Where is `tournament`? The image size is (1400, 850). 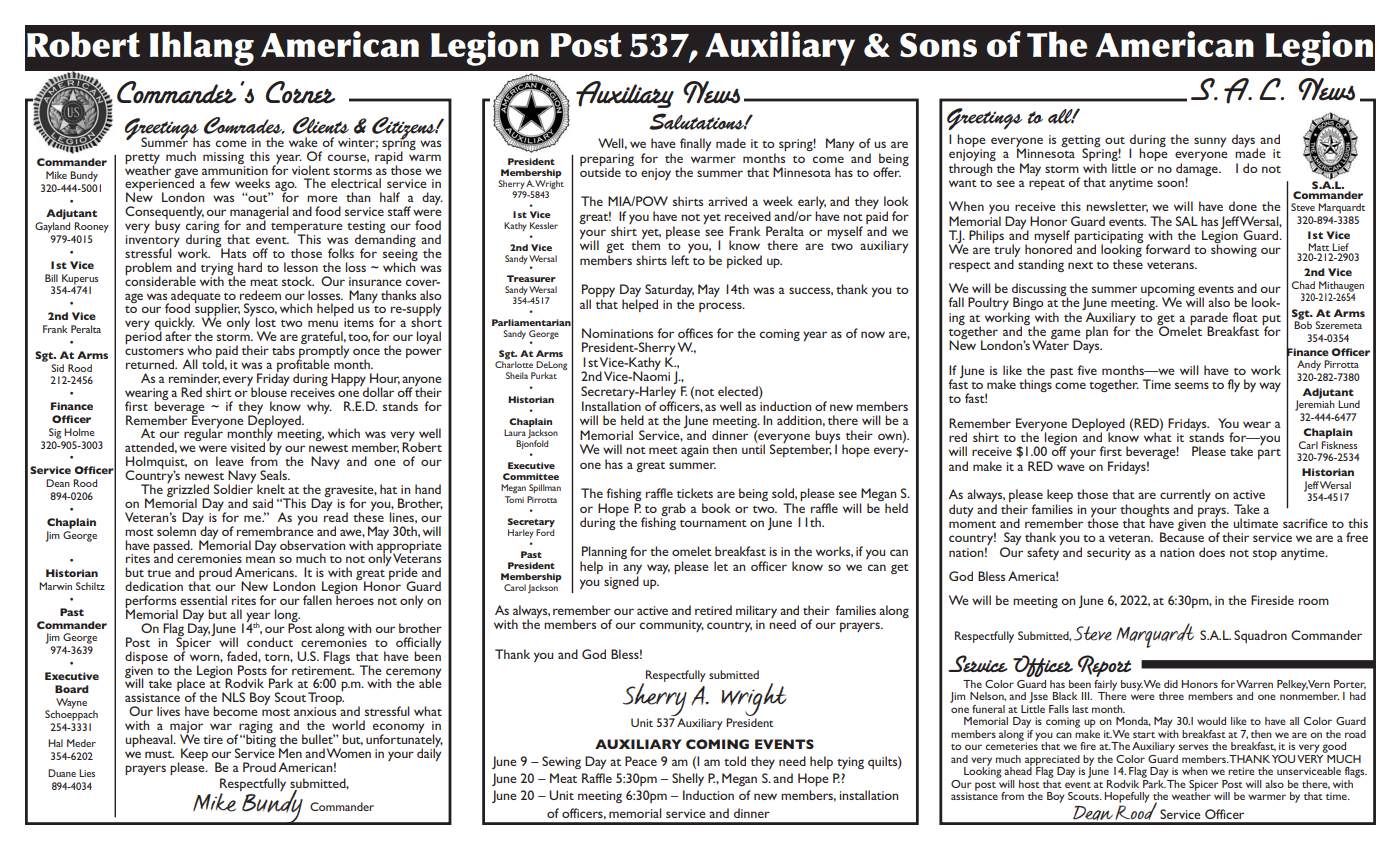
tournament is located at coordinates (713, 523).
